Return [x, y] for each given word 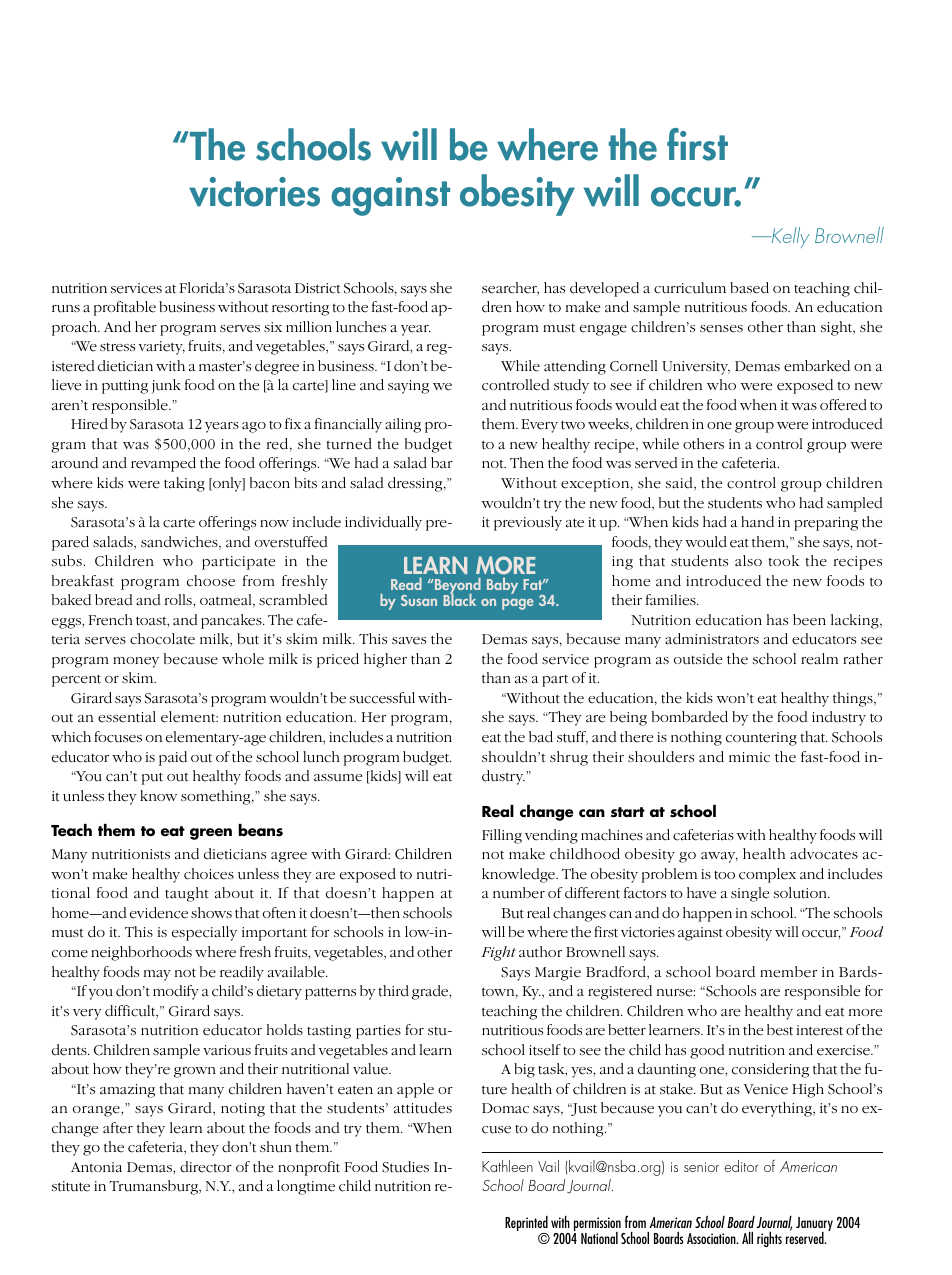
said [680, 484]
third [393, 991]
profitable [125, 308]
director [206, 1167]
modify [176, 992]
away [719, 857]
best [780, 1030]
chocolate [162, 639]
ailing [403, 425]
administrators [712, 639]
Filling [502, 836]
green [211, 834]
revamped [163, 464]
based [749, 288]
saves [409, 641]
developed [604, 289]
